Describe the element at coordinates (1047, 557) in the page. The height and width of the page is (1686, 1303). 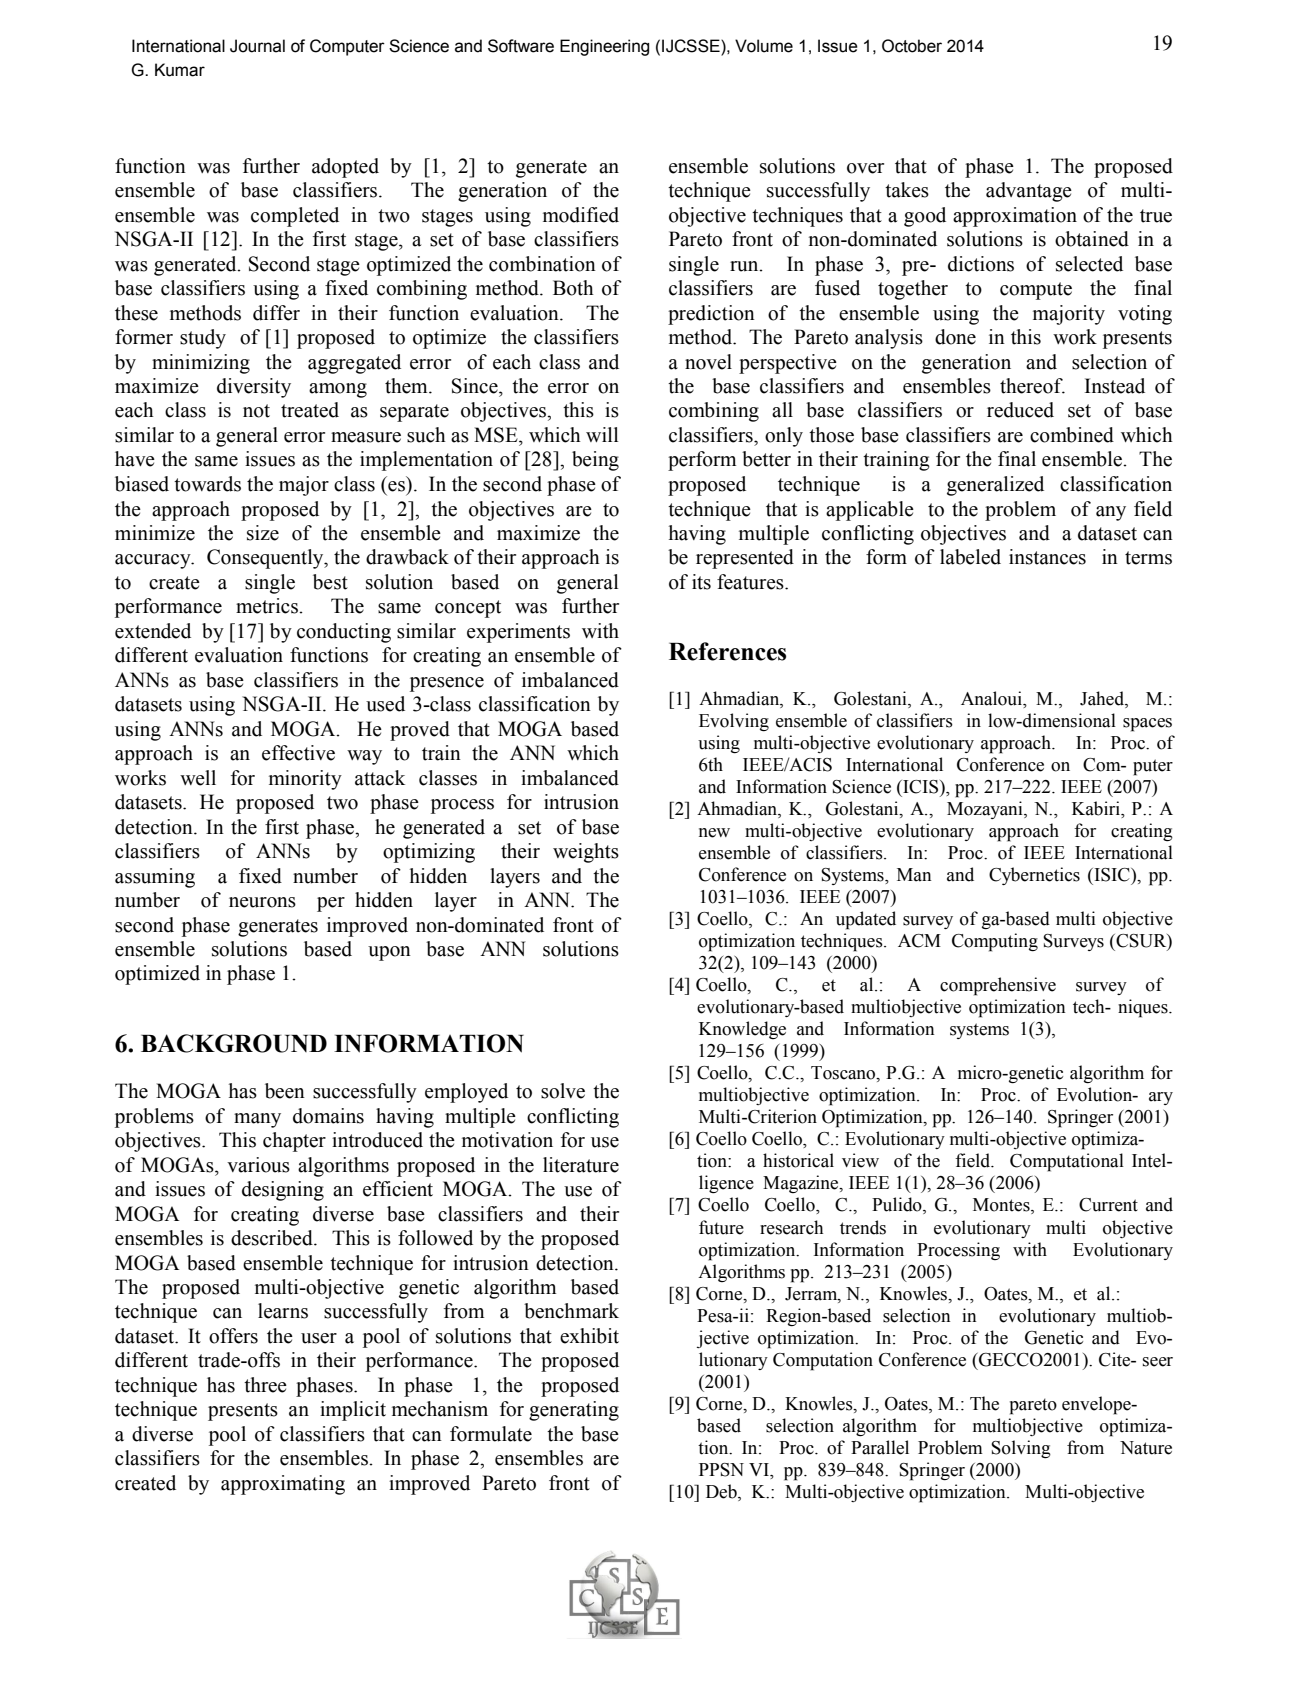
I see `instances` at that location.
